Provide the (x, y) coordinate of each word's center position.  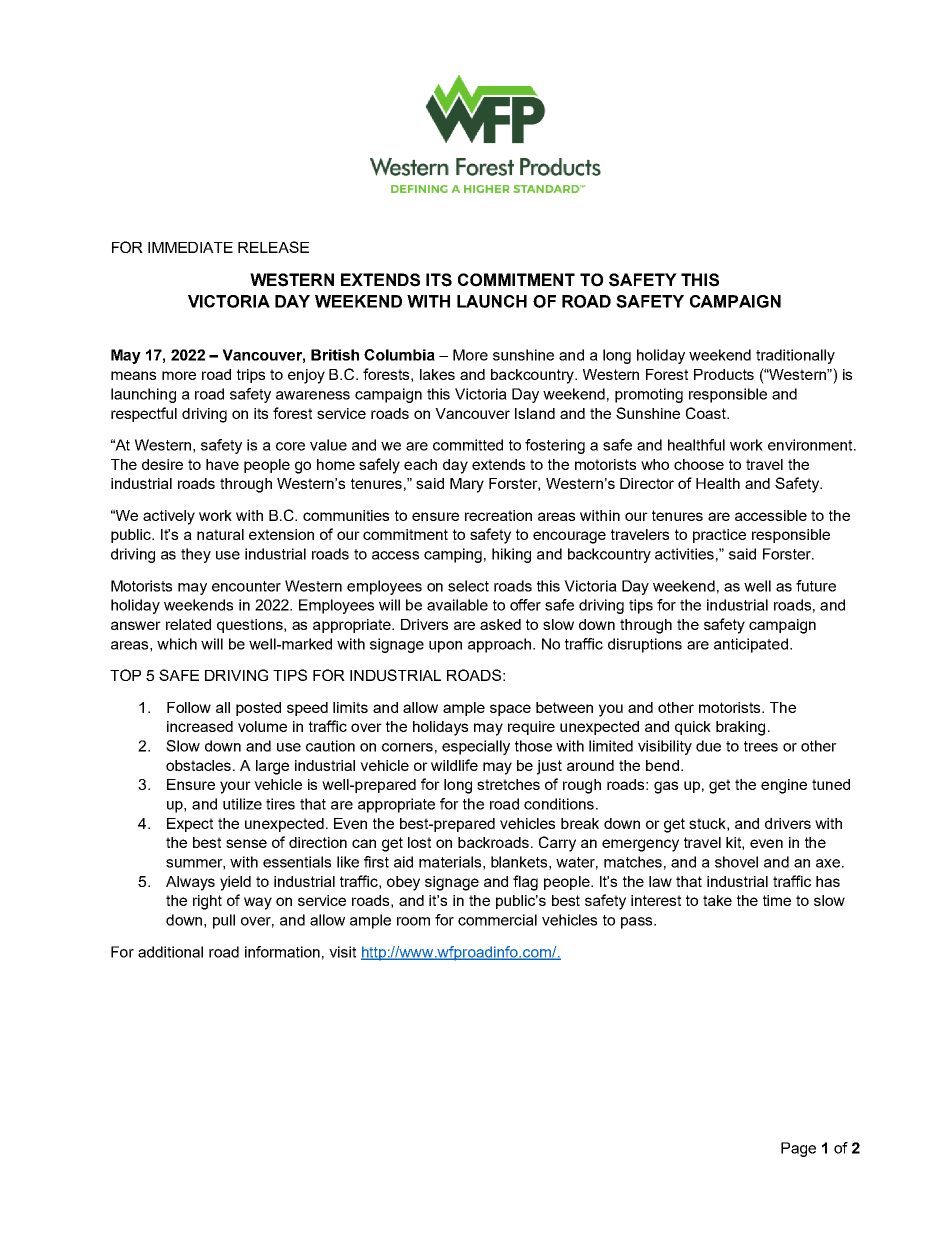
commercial (497, 920)
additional (170, 952)
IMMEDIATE (190, 247)
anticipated (751, 645)
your (235, 787)
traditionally (795, 356)
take (717, 900)
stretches (508, 784)
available (457, 605)
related (188, 624)
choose (699, 464)
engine (784, 786)
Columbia (399, 355)
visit (342, 952)
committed (468, 445)
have (222, 464)
